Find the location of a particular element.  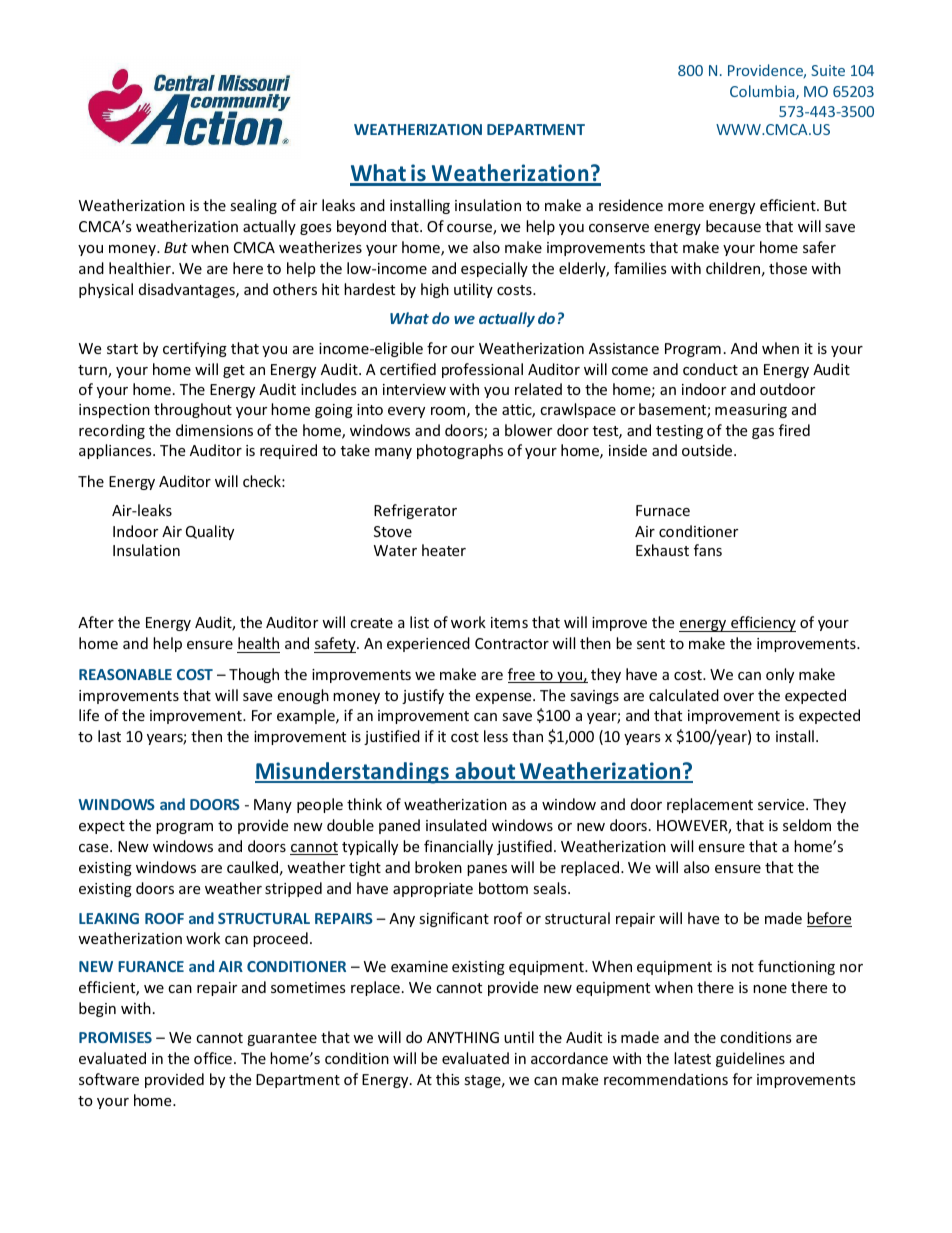

service is located at coordinates (782, 804).
